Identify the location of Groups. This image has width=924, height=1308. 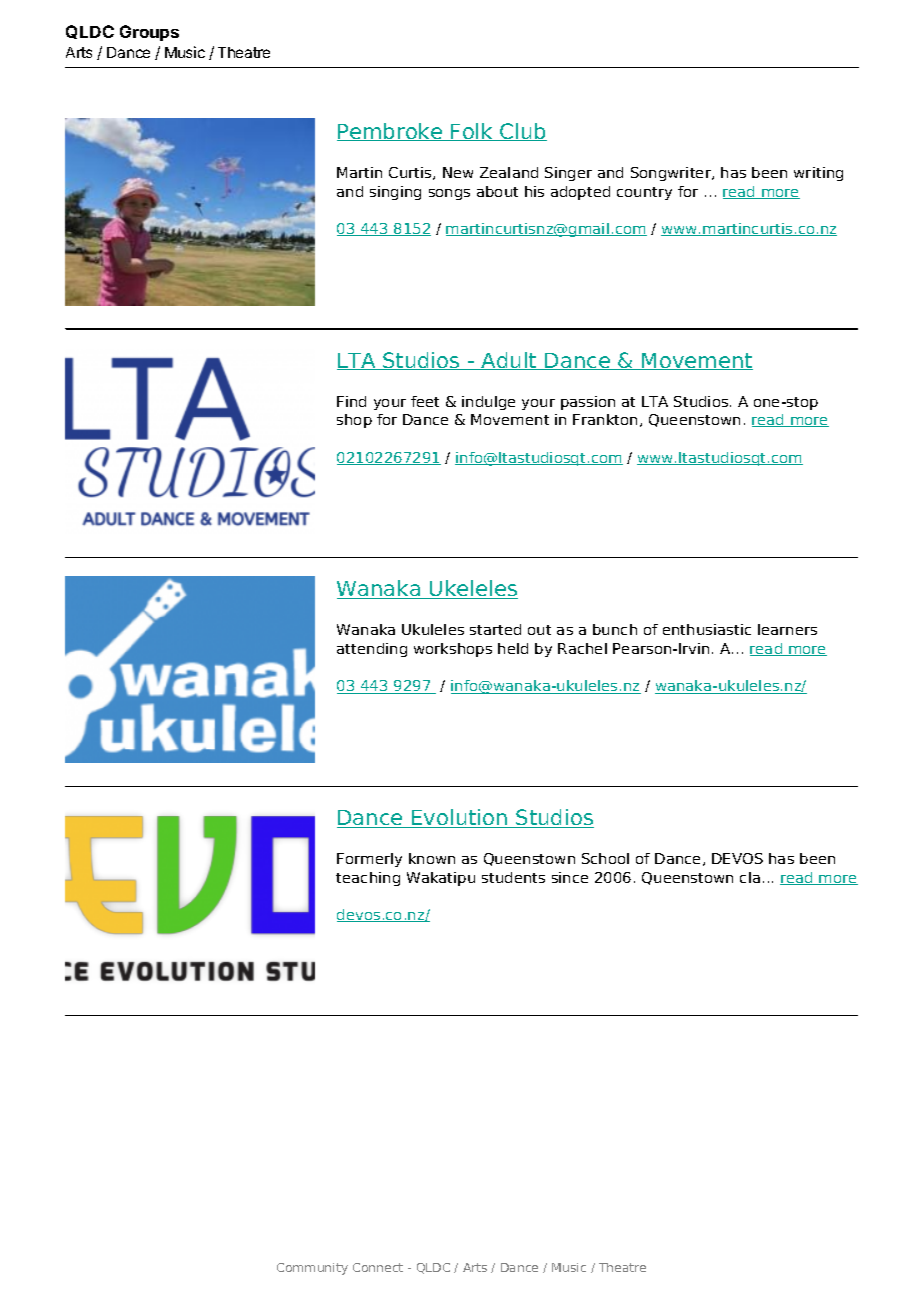
(149, 33).
